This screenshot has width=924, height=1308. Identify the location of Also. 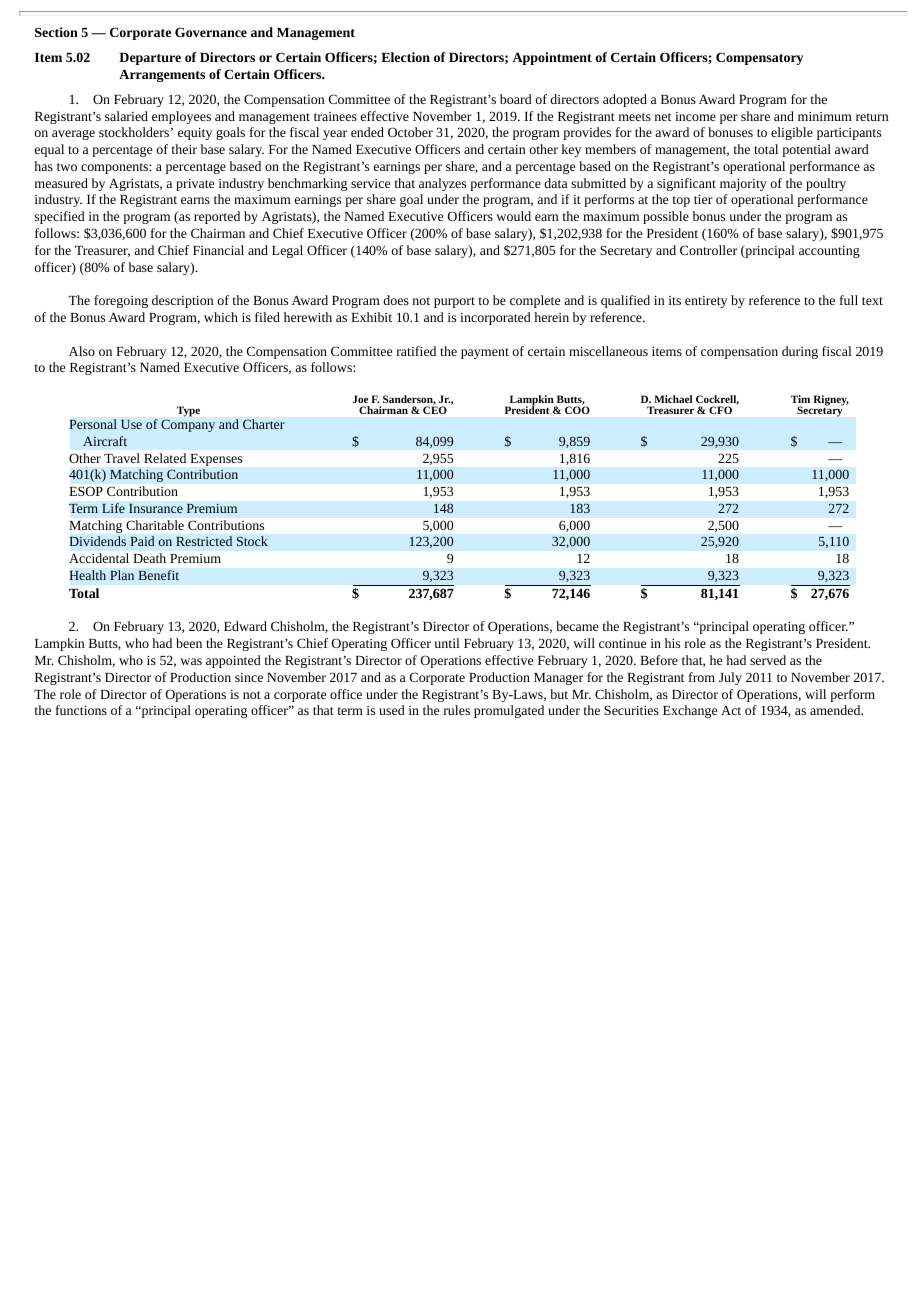
(82, 351).
